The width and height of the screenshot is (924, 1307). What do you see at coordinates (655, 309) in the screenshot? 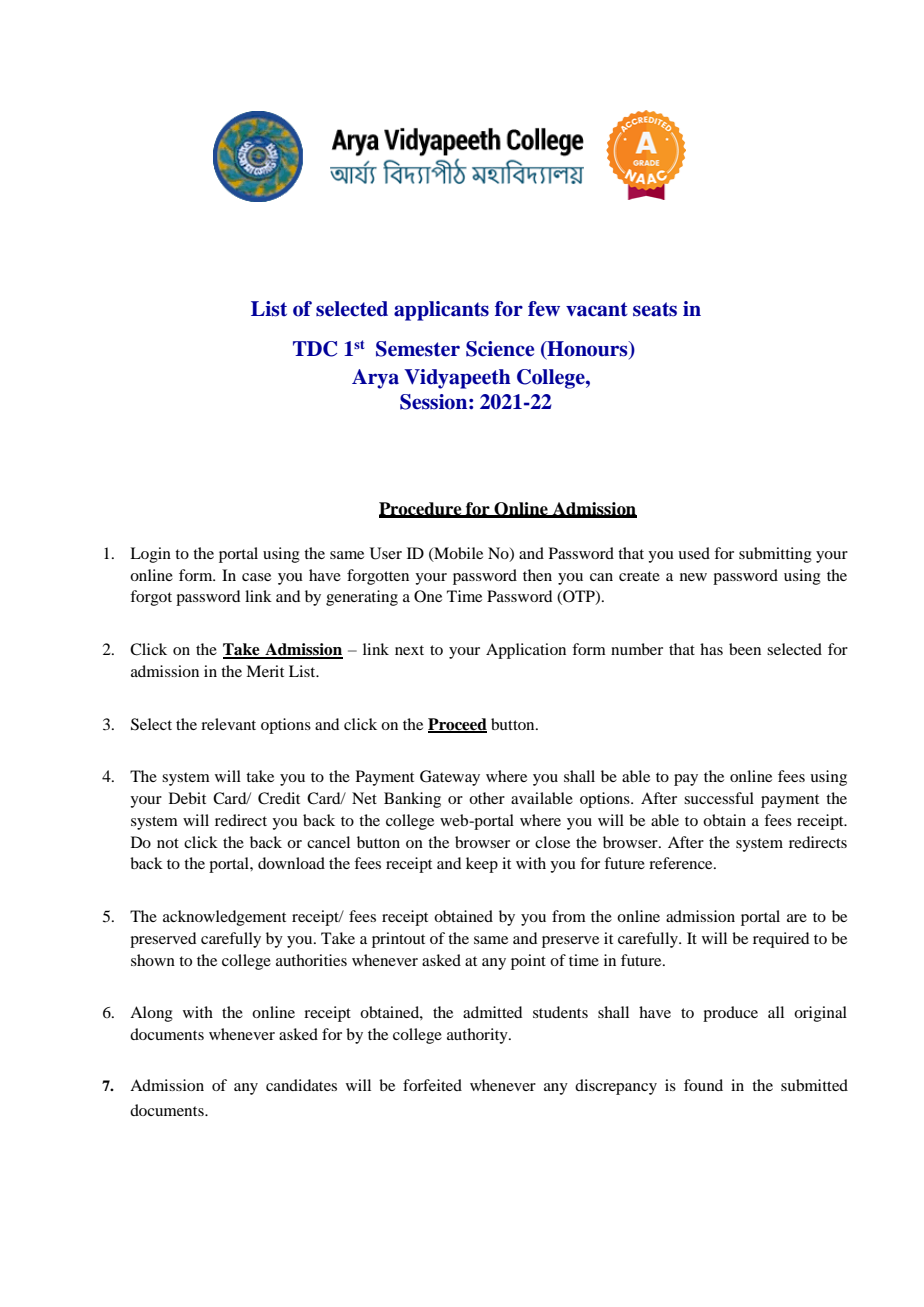
I see `seats` at bounding box center [655, 309].
